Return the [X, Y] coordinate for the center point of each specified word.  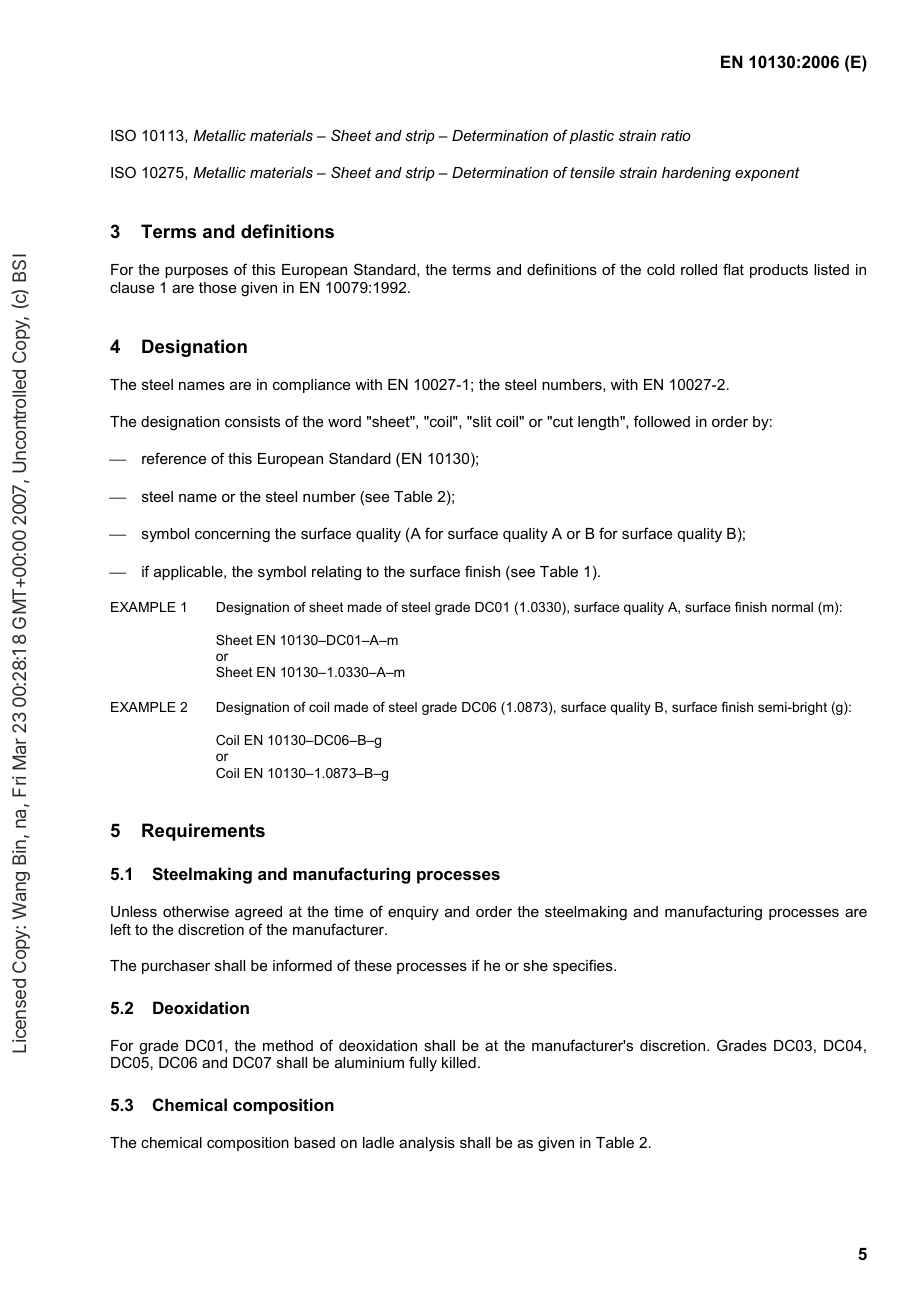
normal [792, 607]
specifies [584, 966]
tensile [592, 172]
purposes [196, 272]
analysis [427, 1144]
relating [336, 573]
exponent [767, 174]
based [314, 1142]
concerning [232, 535]
